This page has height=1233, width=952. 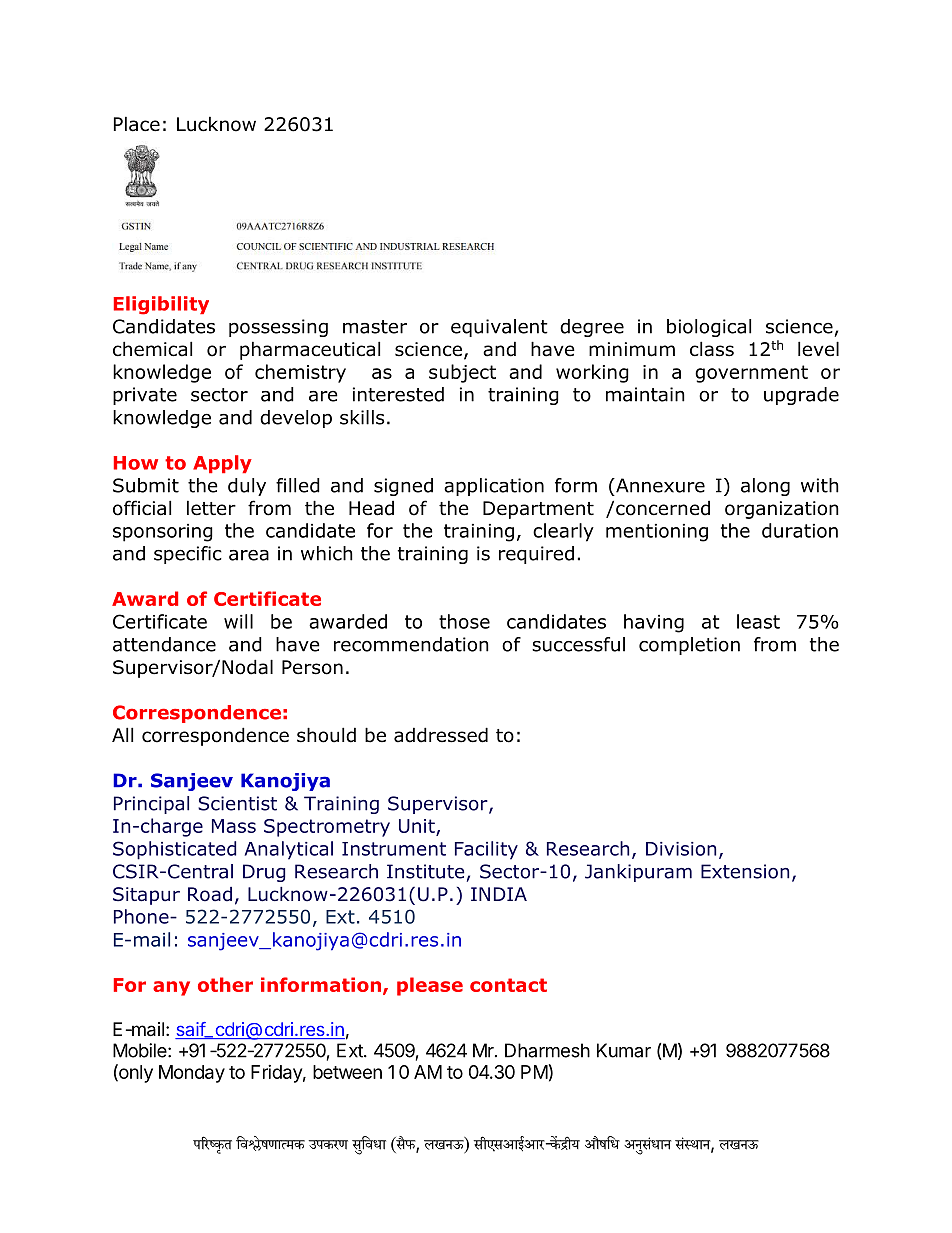 What do you see at coordinates (499, 328) in the page?
I see `equivalent` at bounding box center [499, 328].
